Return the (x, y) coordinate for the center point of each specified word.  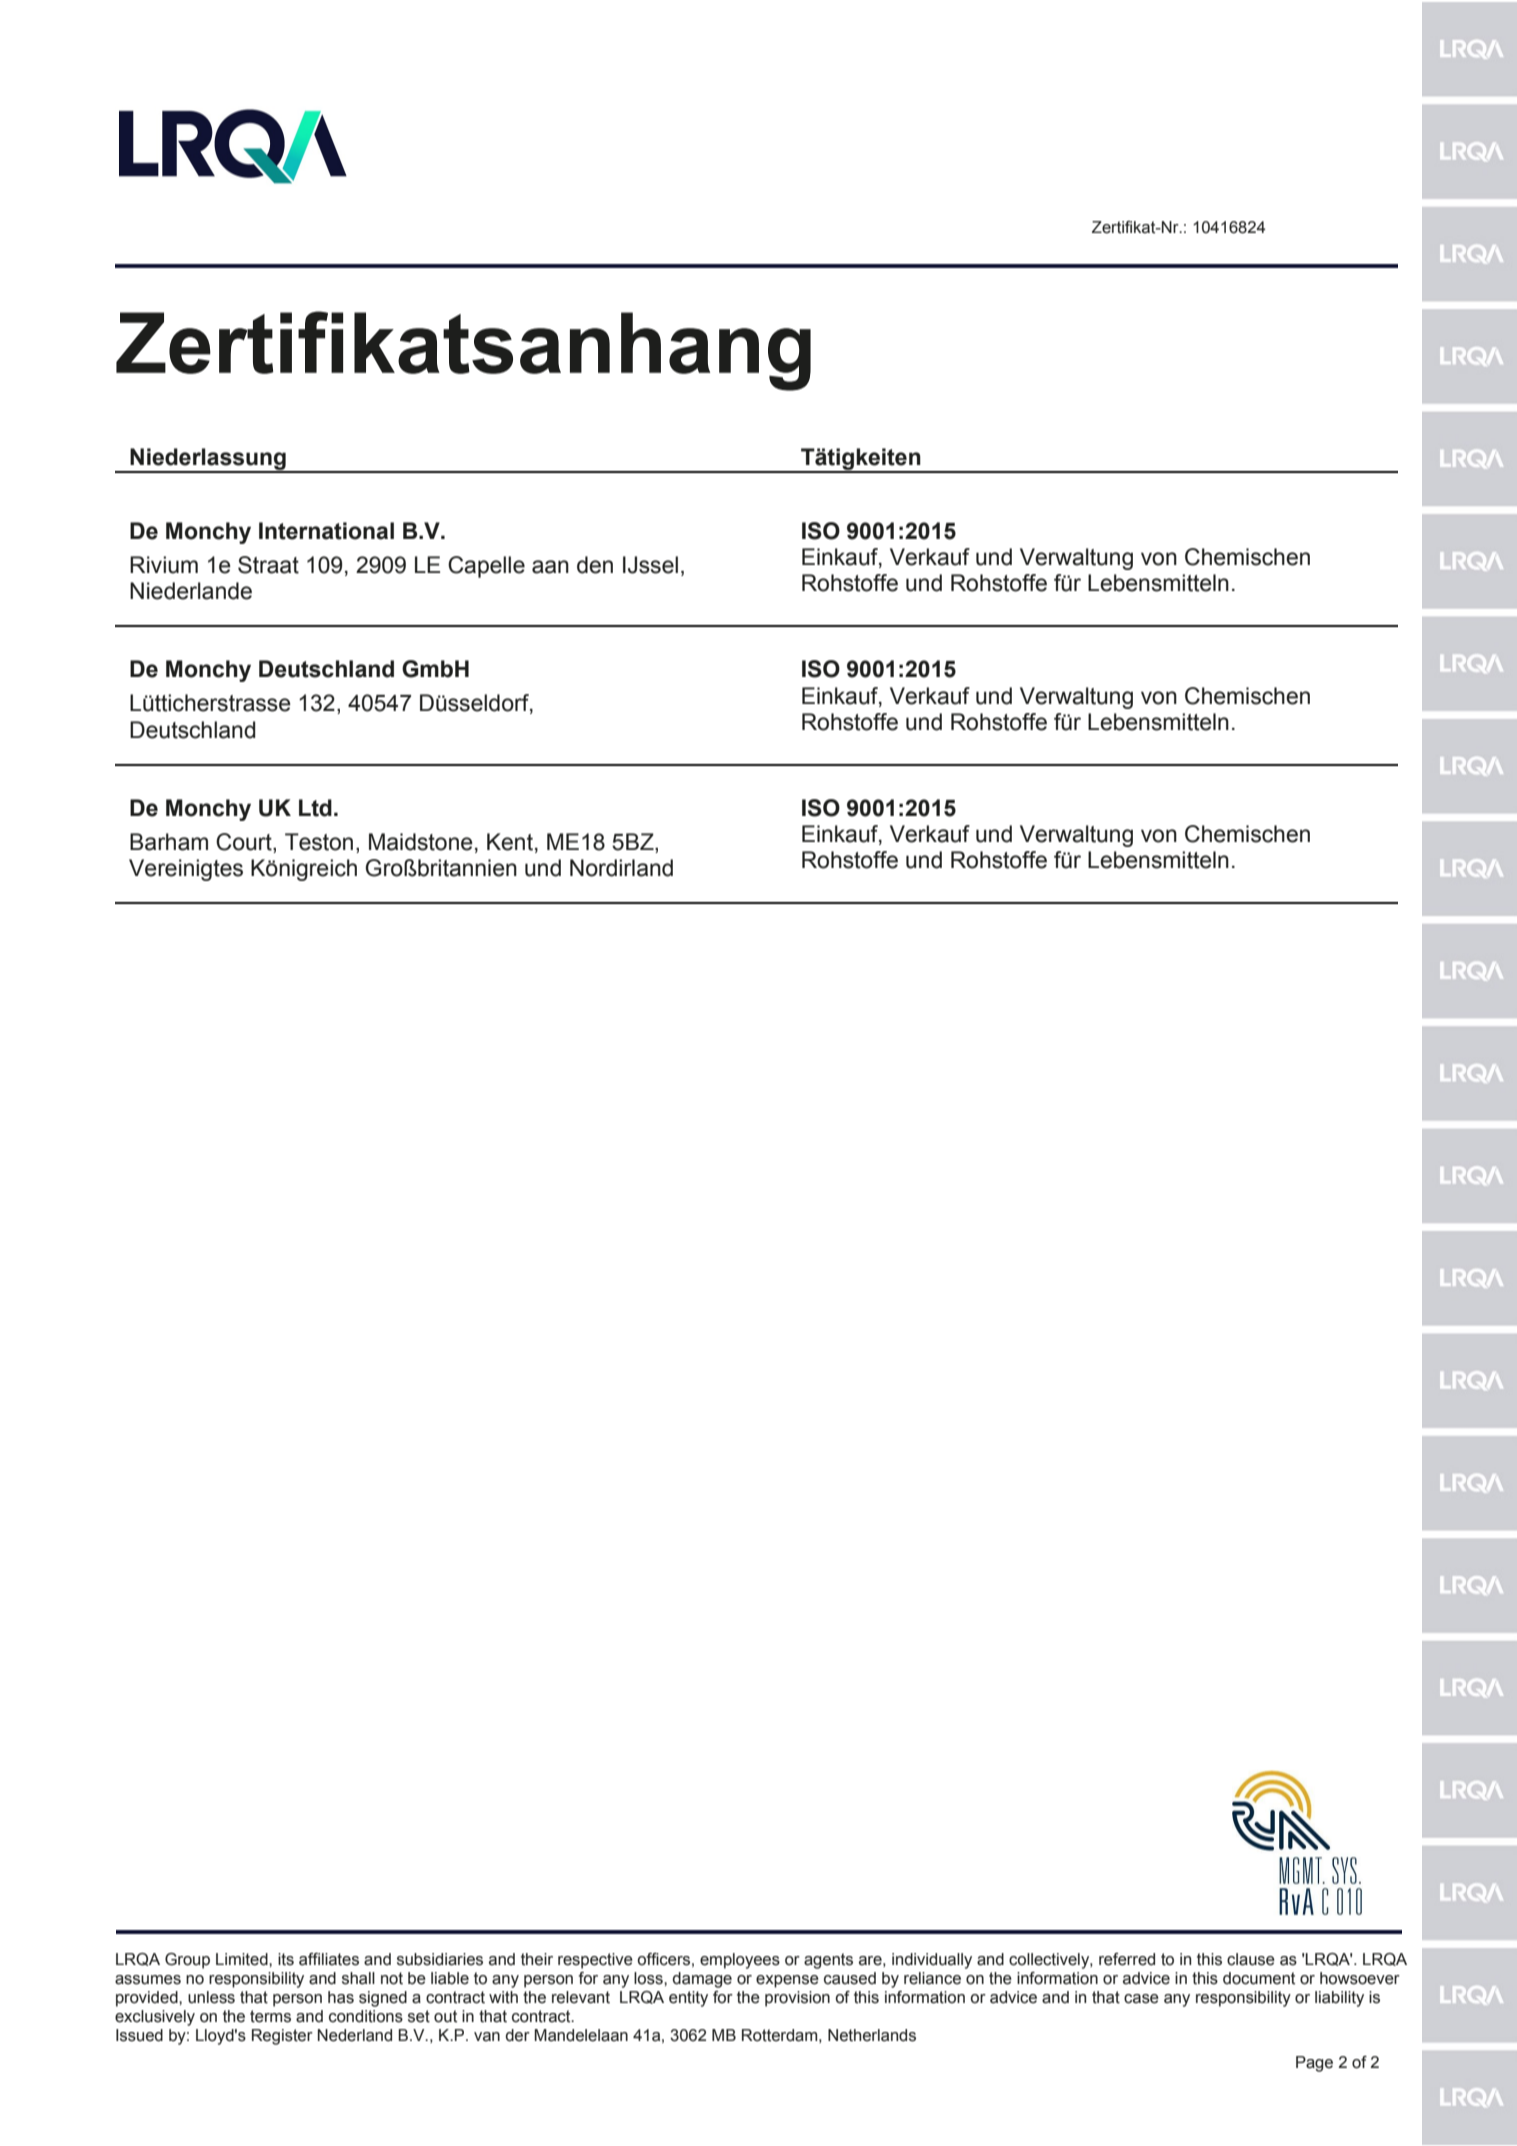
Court (245, 842)
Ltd (315, 808)
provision (797, 1999)
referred (1127, 1959)
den (595, 565)
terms (270, 2016)
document (1259, 1978)
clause (1251, 1959)
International (326, 531)
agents (828, 1961)
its (286, 1959)
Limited (243, 1959)
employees (740, 1961)
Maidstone (421, 842)
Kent (510, 842)
